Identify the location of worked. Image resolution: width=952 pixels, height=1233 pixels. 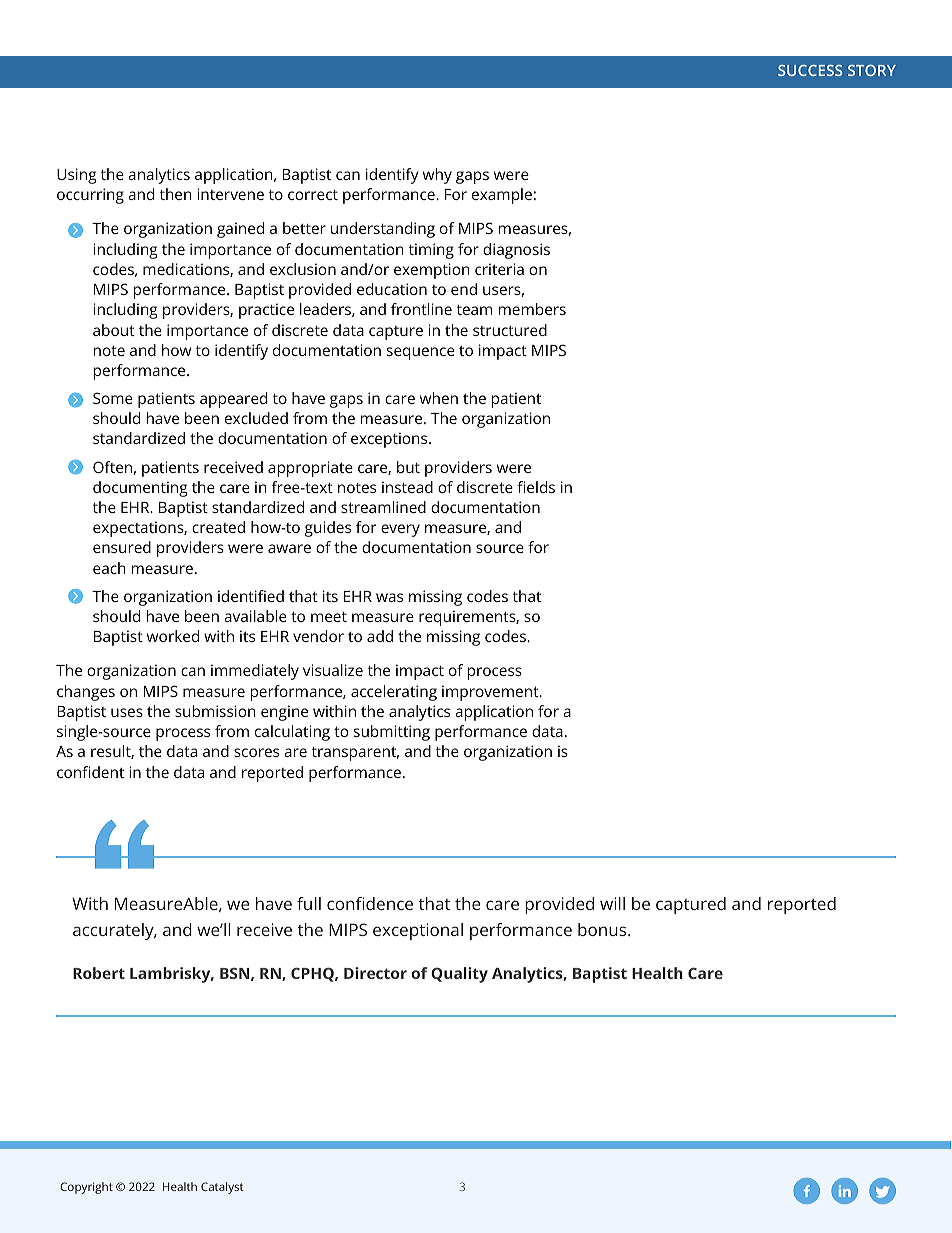
(173, 636).
